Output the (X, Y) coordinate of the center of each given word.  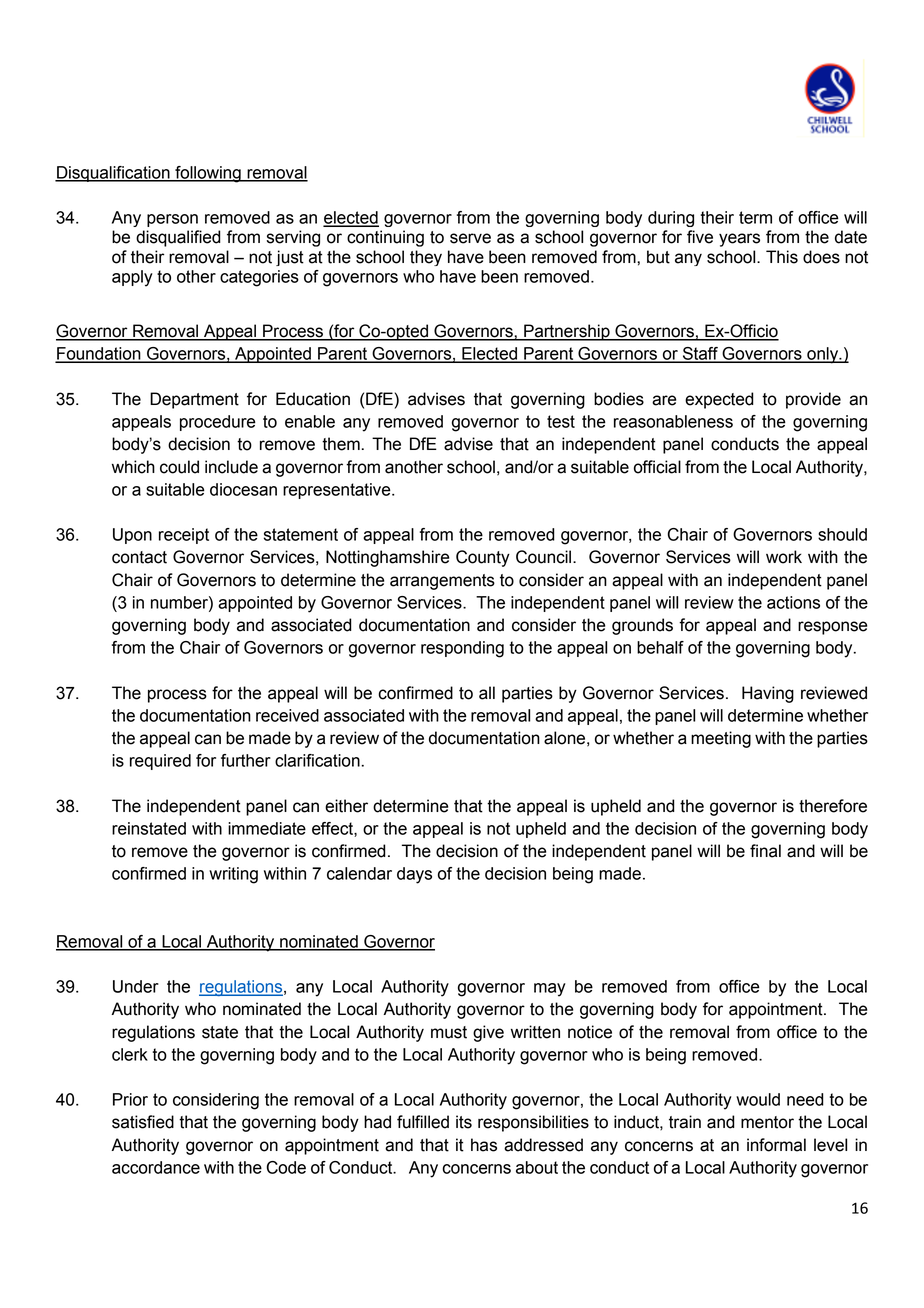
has (484, 1145)
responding (462, 649)
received (287, 715)
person (172, 220)
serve (470, 238)
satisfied (143, 1122)
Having (768, 694)
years (739, 240)
